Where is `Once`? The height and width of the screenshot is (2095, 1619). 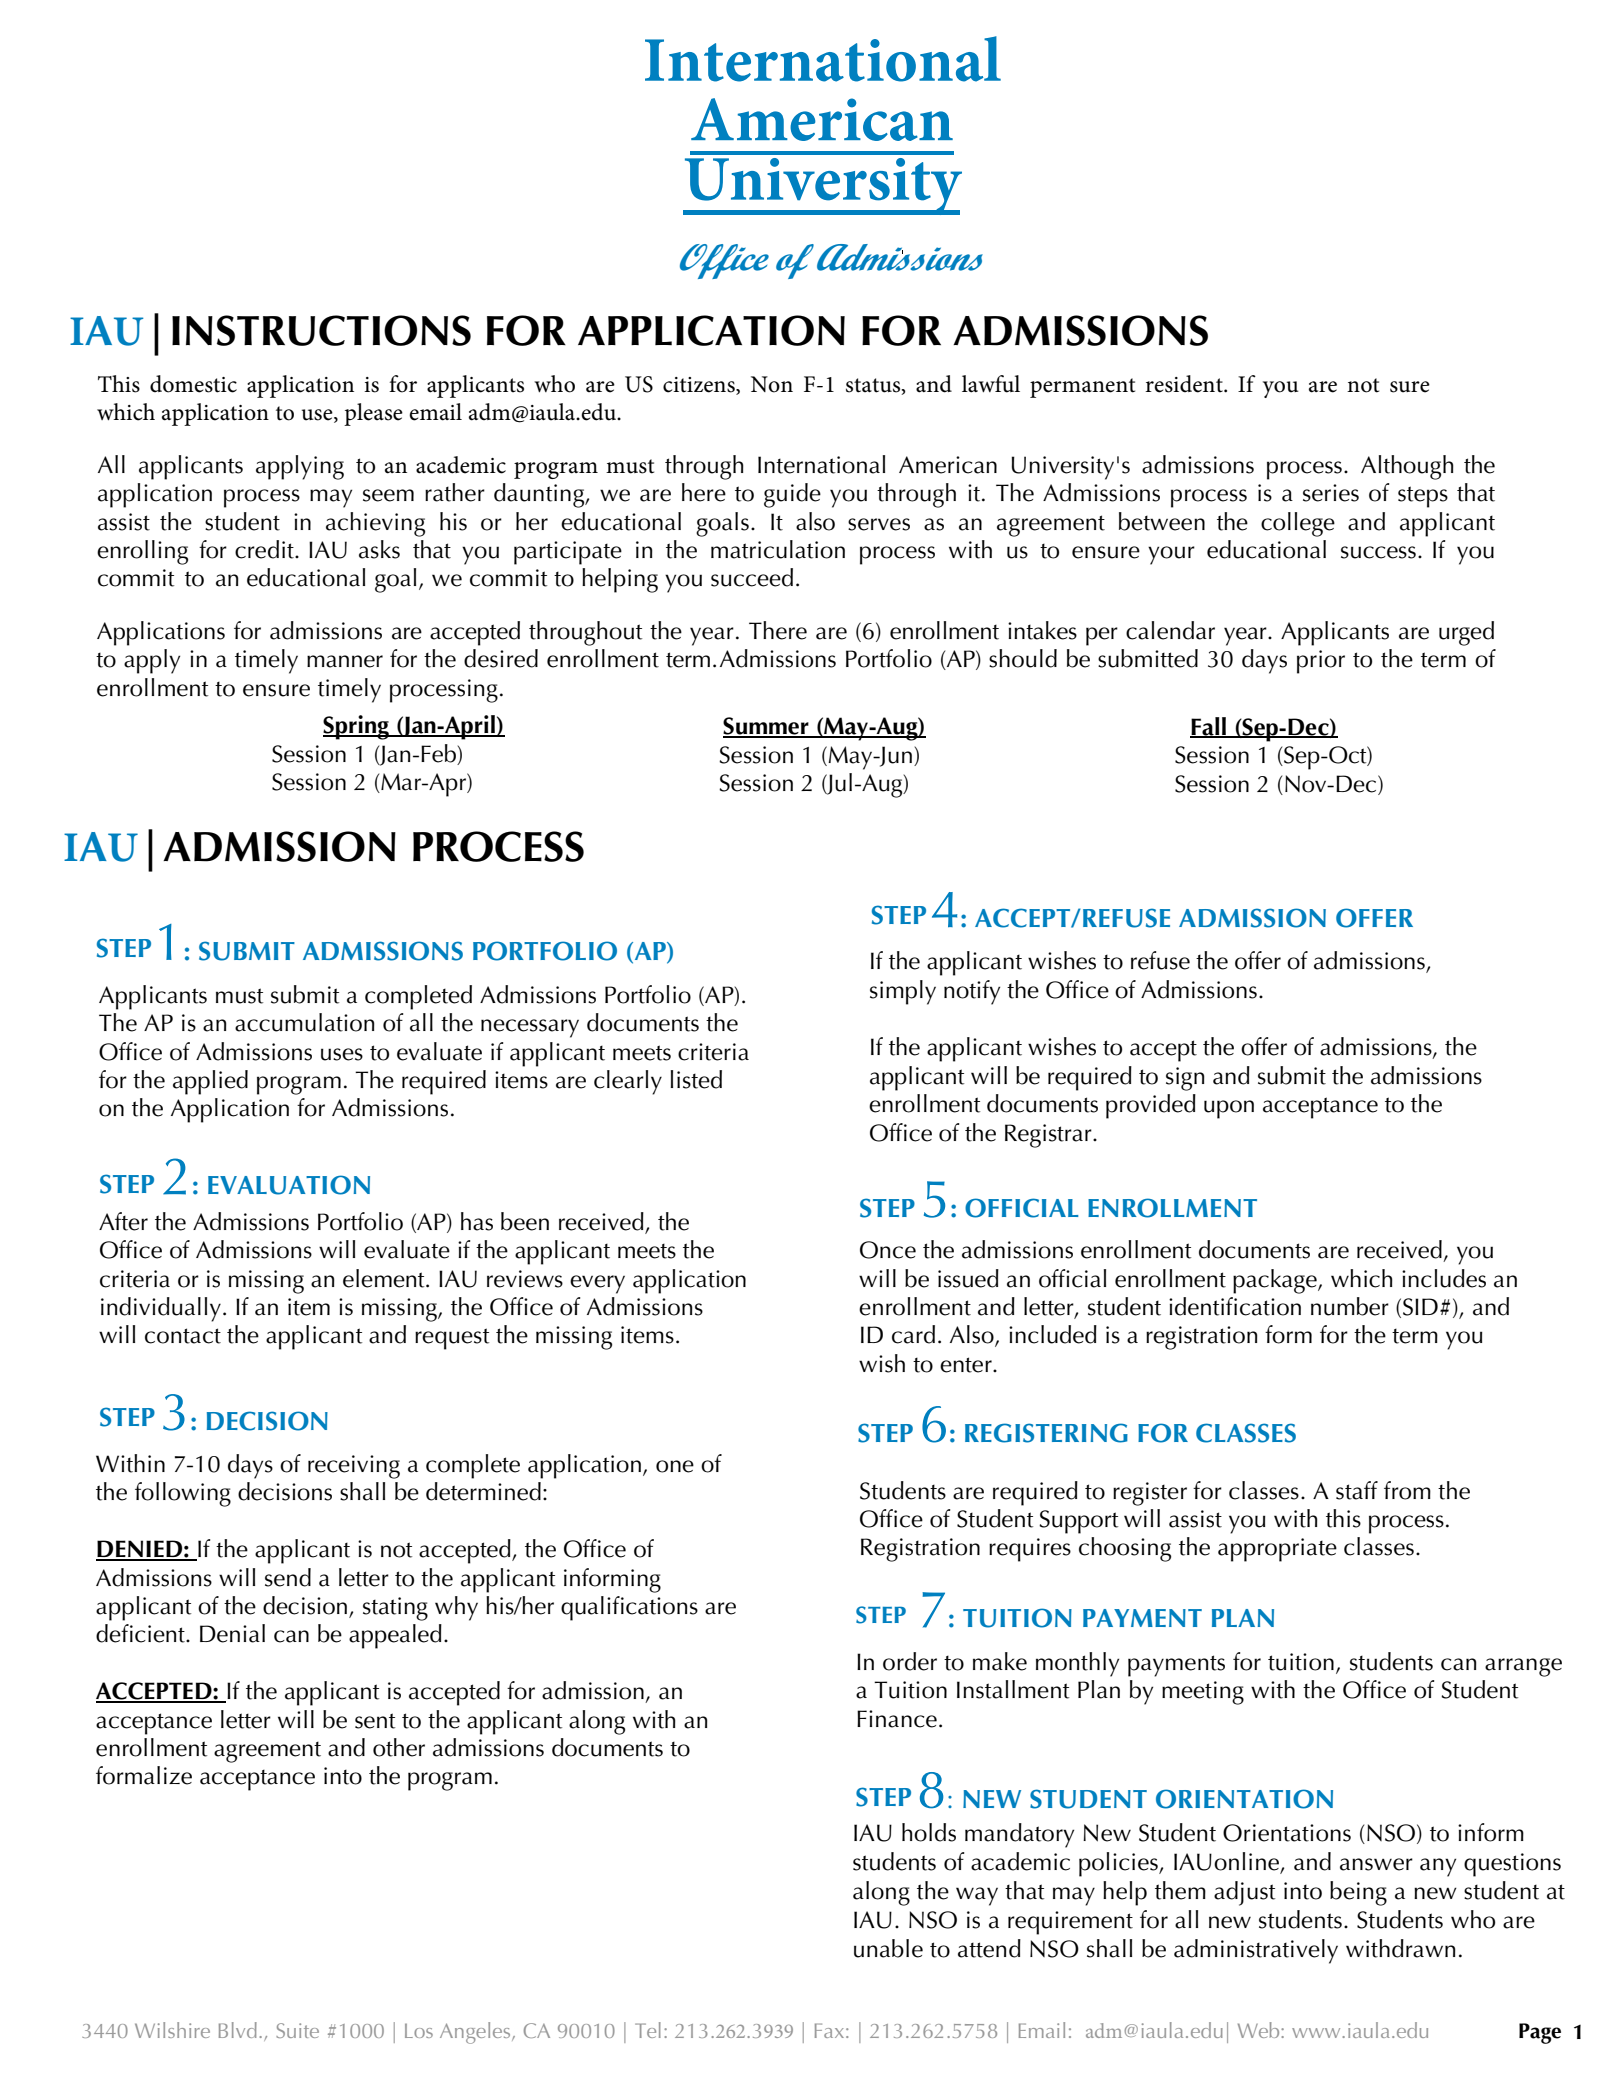 Once is located at coordinates (888, 1250).
